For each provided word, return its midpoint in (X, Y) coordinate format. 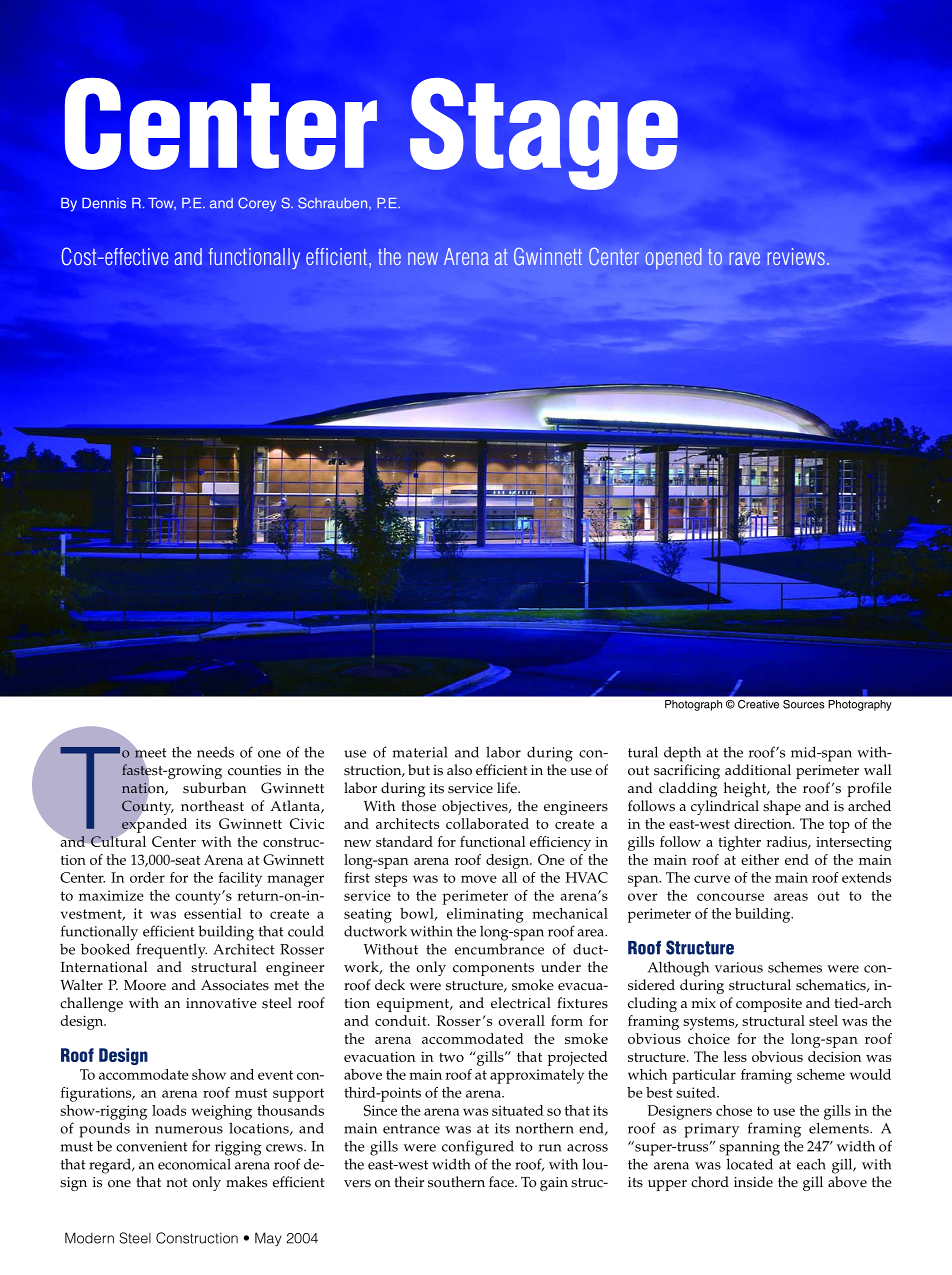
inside (753, 1182)
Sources (804, 704)
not (176, 1183)
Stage (544, 134)
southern (456, 1182)
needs (215, 752)
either (760, 859)
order (147, 877)
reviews (796, 256)
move (479, 879)
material (420, 752)
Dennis (104, 203)
